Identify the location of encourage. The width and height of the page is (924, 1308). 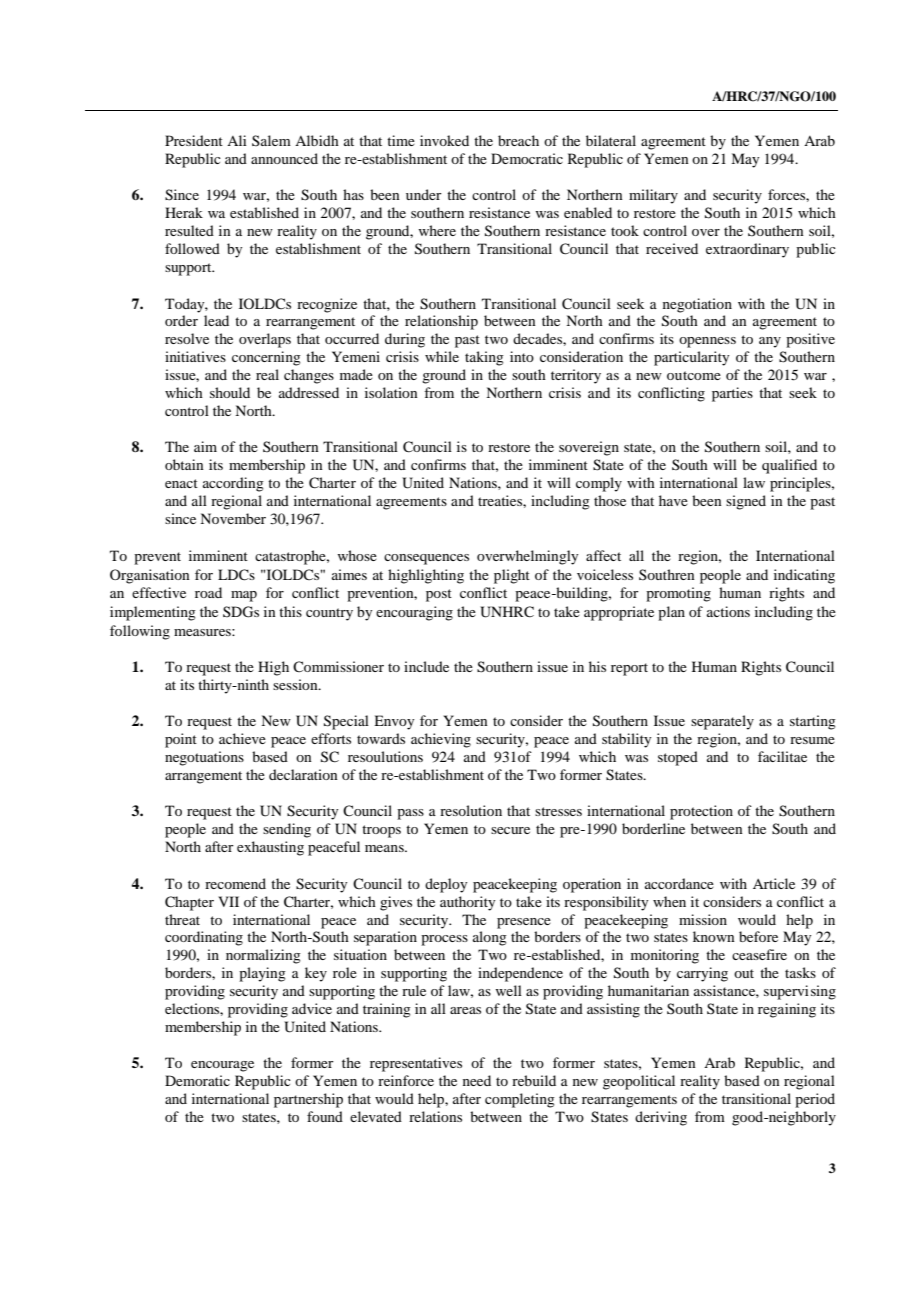
(222, 1066).
